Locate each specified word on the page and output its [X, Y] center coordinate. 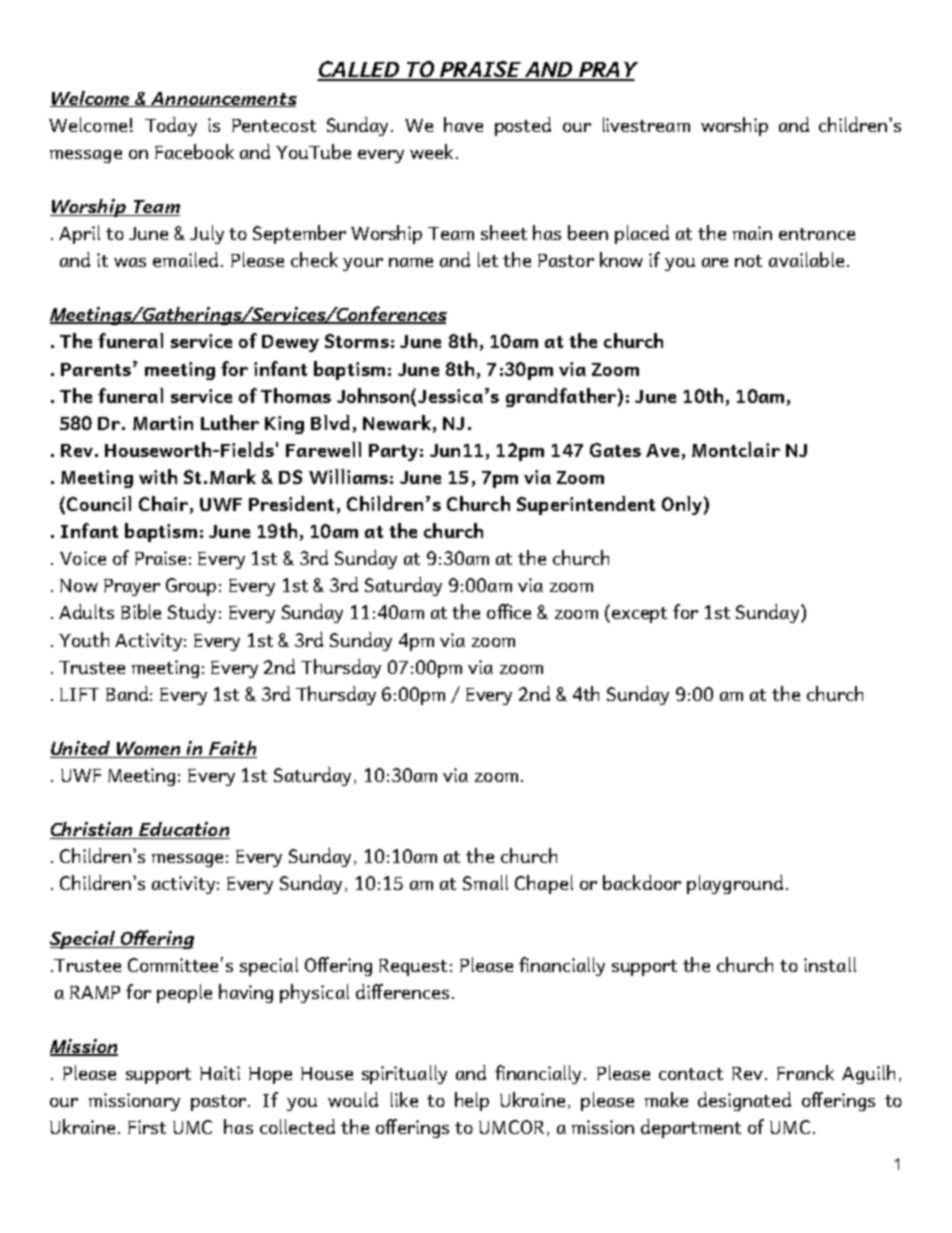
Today [171, 126]
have [463, 124]
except [639, 615]
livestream [646, 124]
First [147, 1127]
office [509, 611]
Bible [141, 611]
